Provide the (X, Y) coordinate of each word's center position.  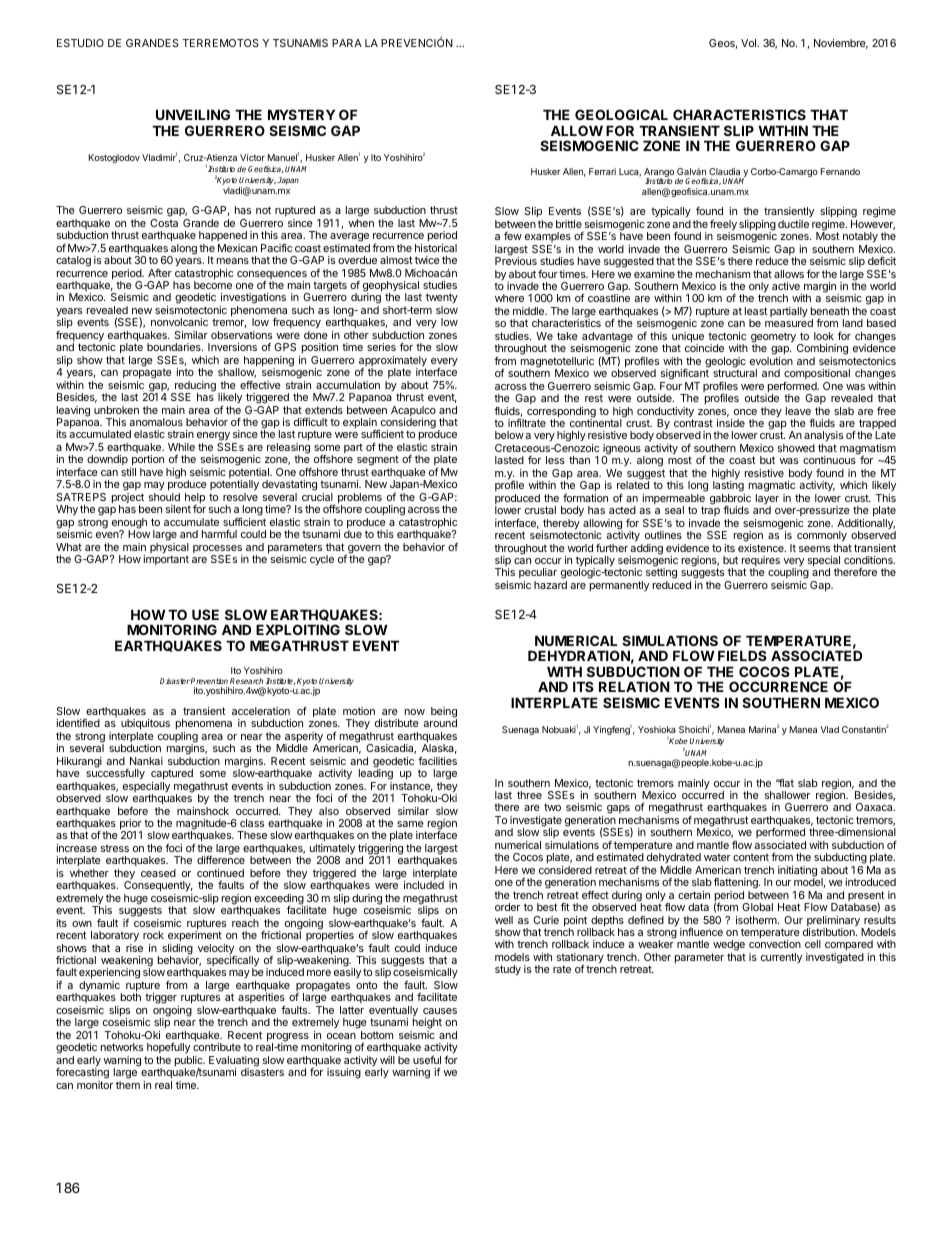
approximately (393, 362)
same (410, 824)
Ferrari (602, 171)
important (166, 560)
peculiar (538, 575)
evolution (771, 361)
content (751, 857)
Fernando (840, 171)
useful (427, 1059)
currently (781, 958)
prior (131, 825)
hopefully (168, 1047)
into (185, 372)
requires (761, 562)
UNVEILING (193, 114)
